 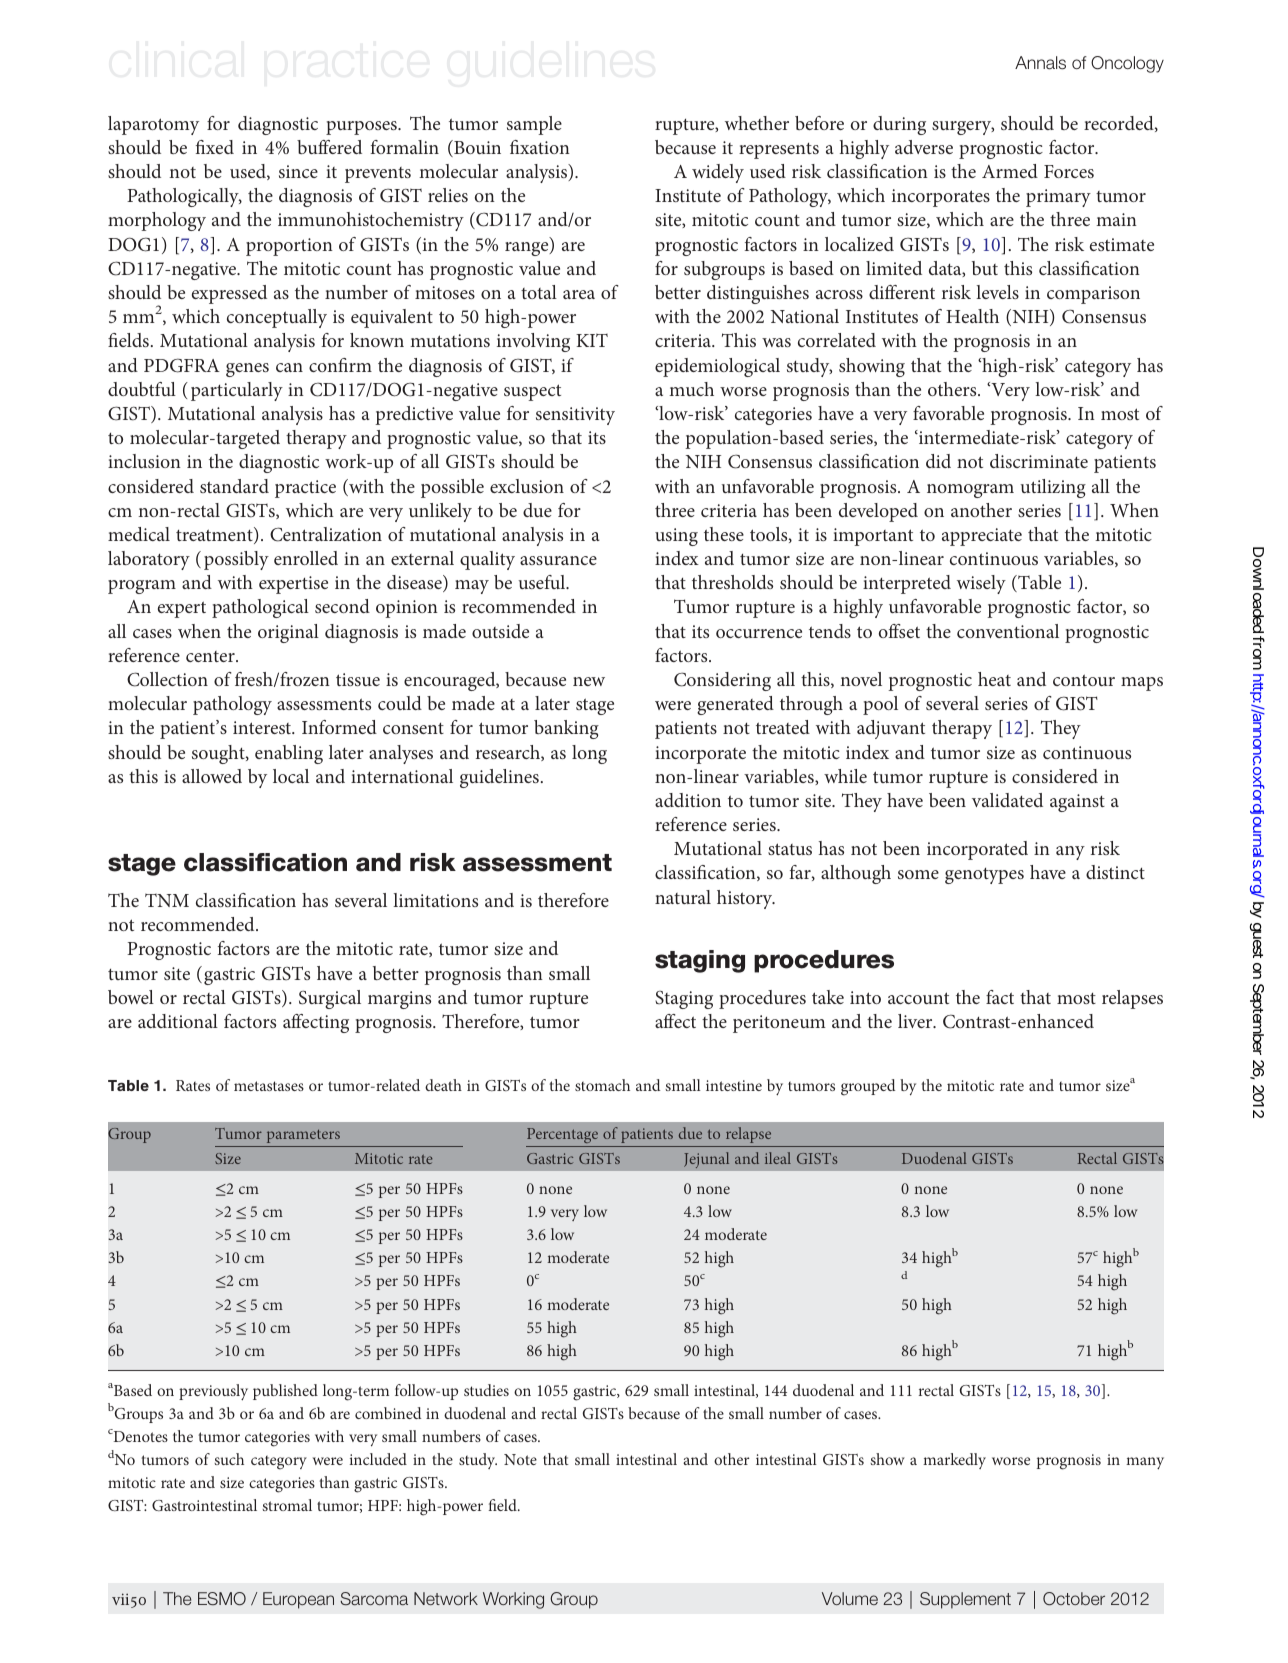 What do you see at coordinates (1007, 800) in the page?
I see `validated` at bounding box center [1007, 800].
